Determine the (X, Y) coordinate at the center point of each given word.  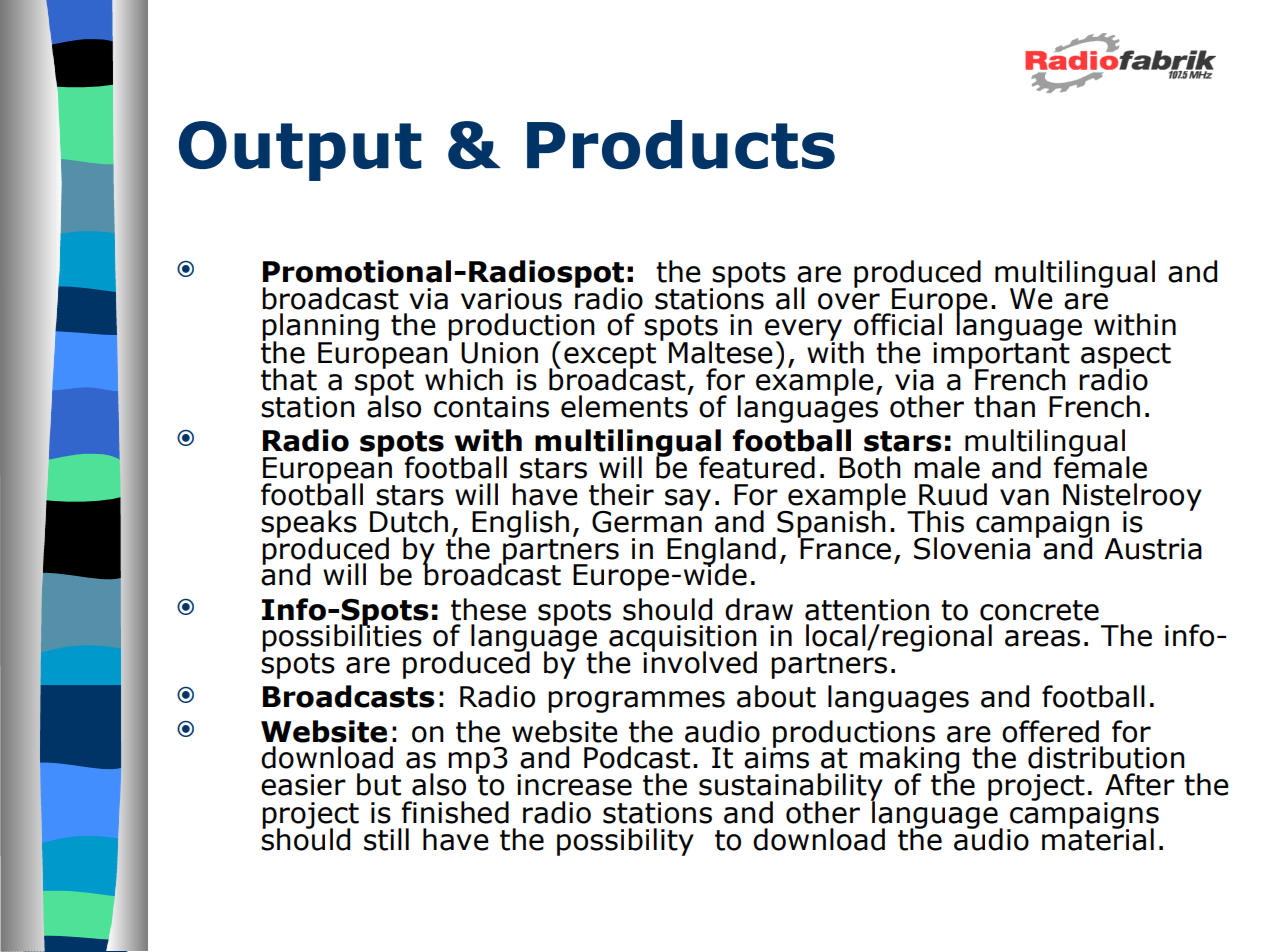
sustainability (791, 788)
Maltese (721, 352)
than (1004, 406)
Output (300, 151)
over (849, 301)
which (464, 379)
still (386, 839)
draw (759, 609)
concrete (1039, 610)
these (488, 609)
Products (681, 145)
